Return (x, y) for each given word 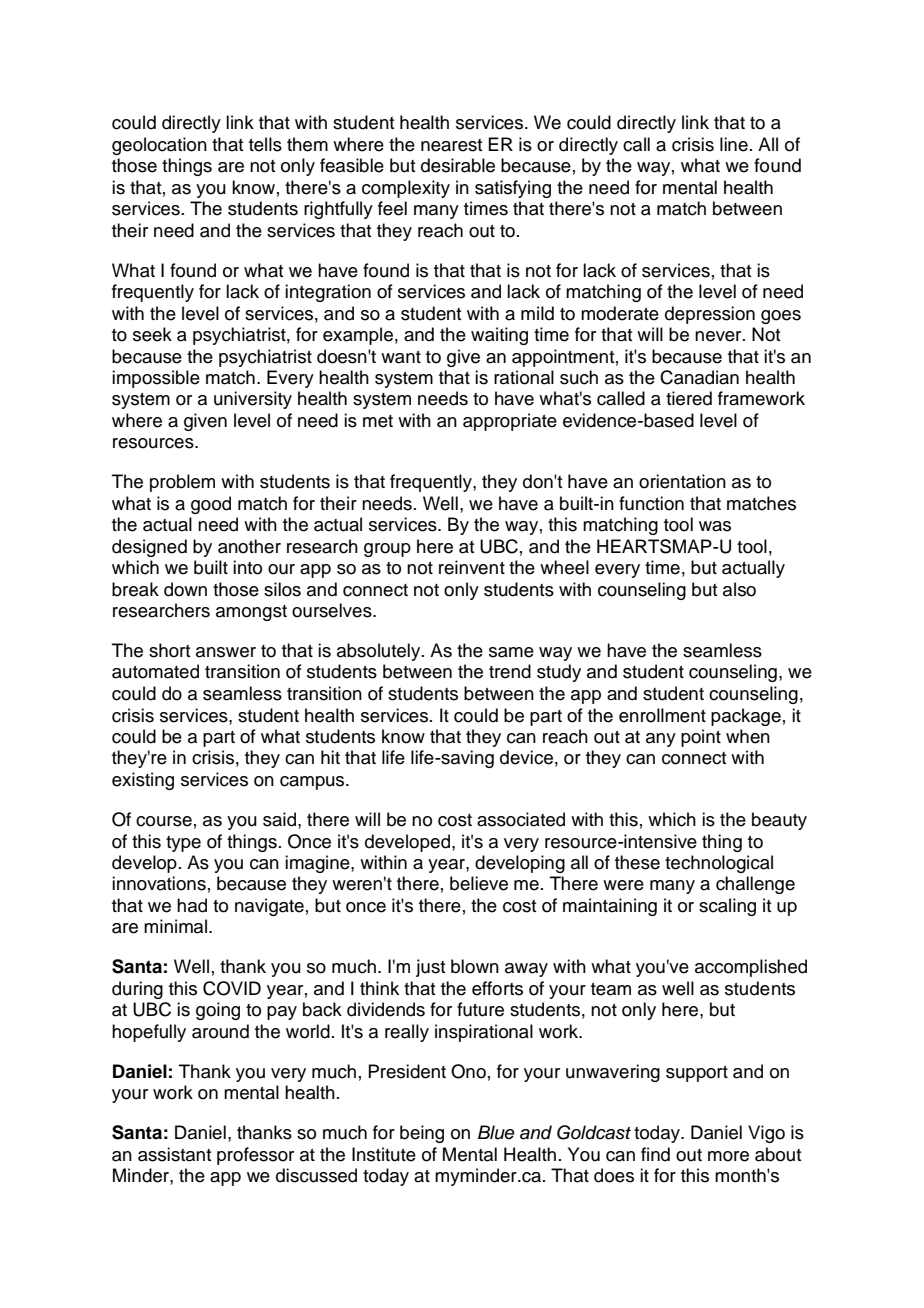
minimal (175, 926)
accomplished (751, 968)
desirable (458, 165)
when (748, 736)
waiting (499, 336)
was (715, 526)
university (253, 400)
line (734, 144)
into (247, 567)
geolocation (159, 146)
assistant (174, 1154)
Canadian (699, 377)
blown (475, 966)
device (526, 757)
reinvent (472, 567)
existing (143, 781)
